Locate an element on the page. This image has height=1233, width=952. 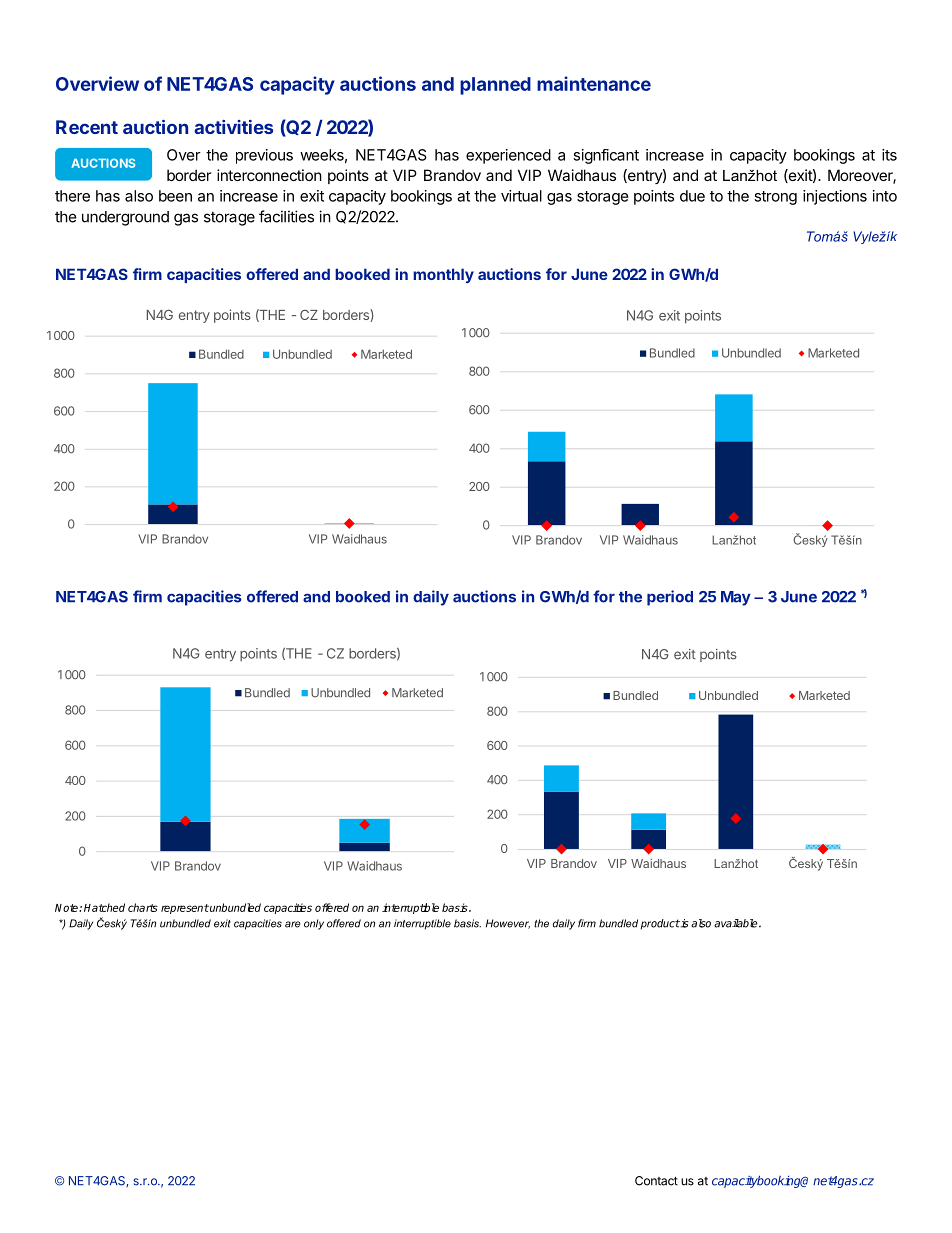
product is located at coordinates (660, 924).
